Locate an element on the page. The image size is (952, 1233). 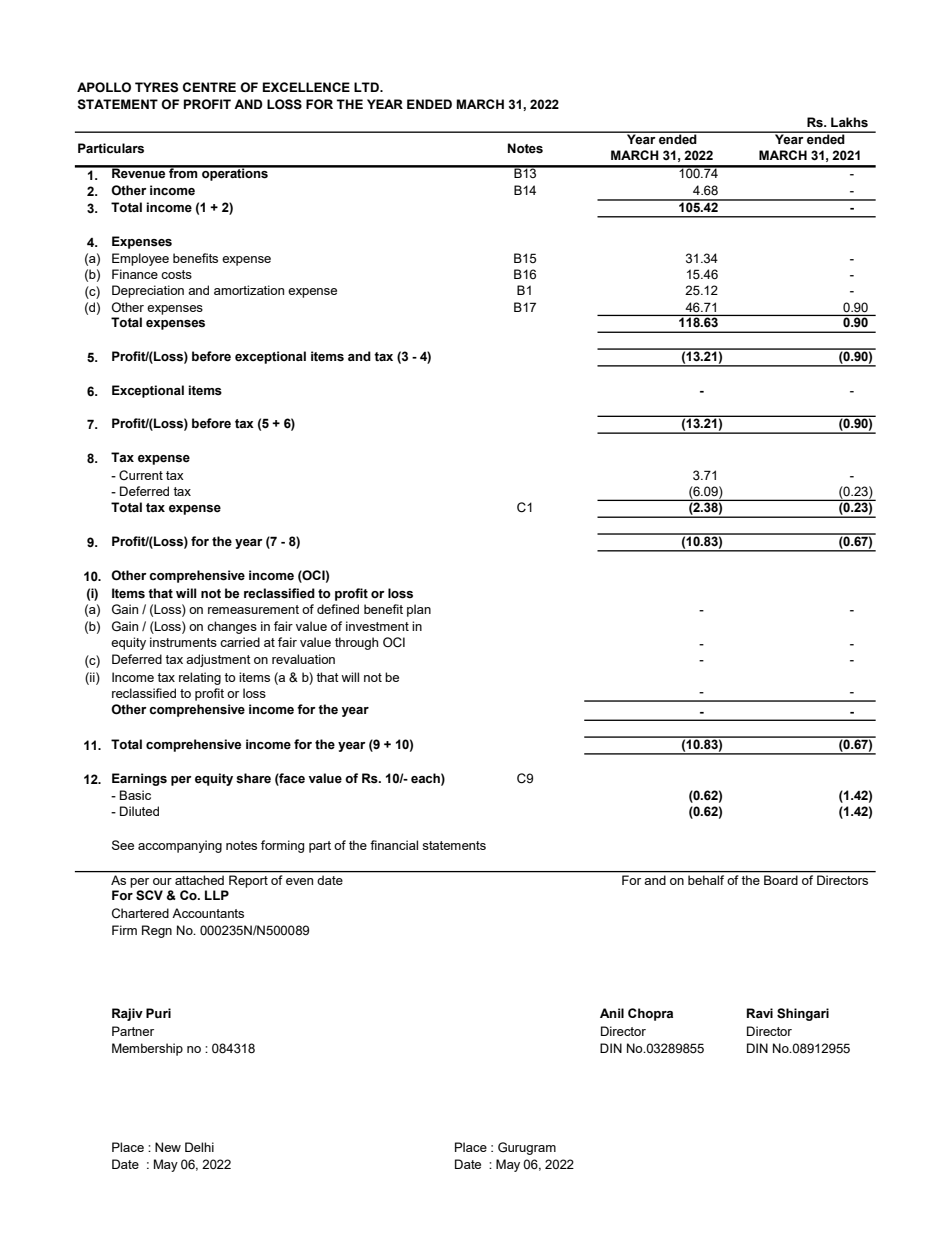
financial is located at coordinates (394, 845).
